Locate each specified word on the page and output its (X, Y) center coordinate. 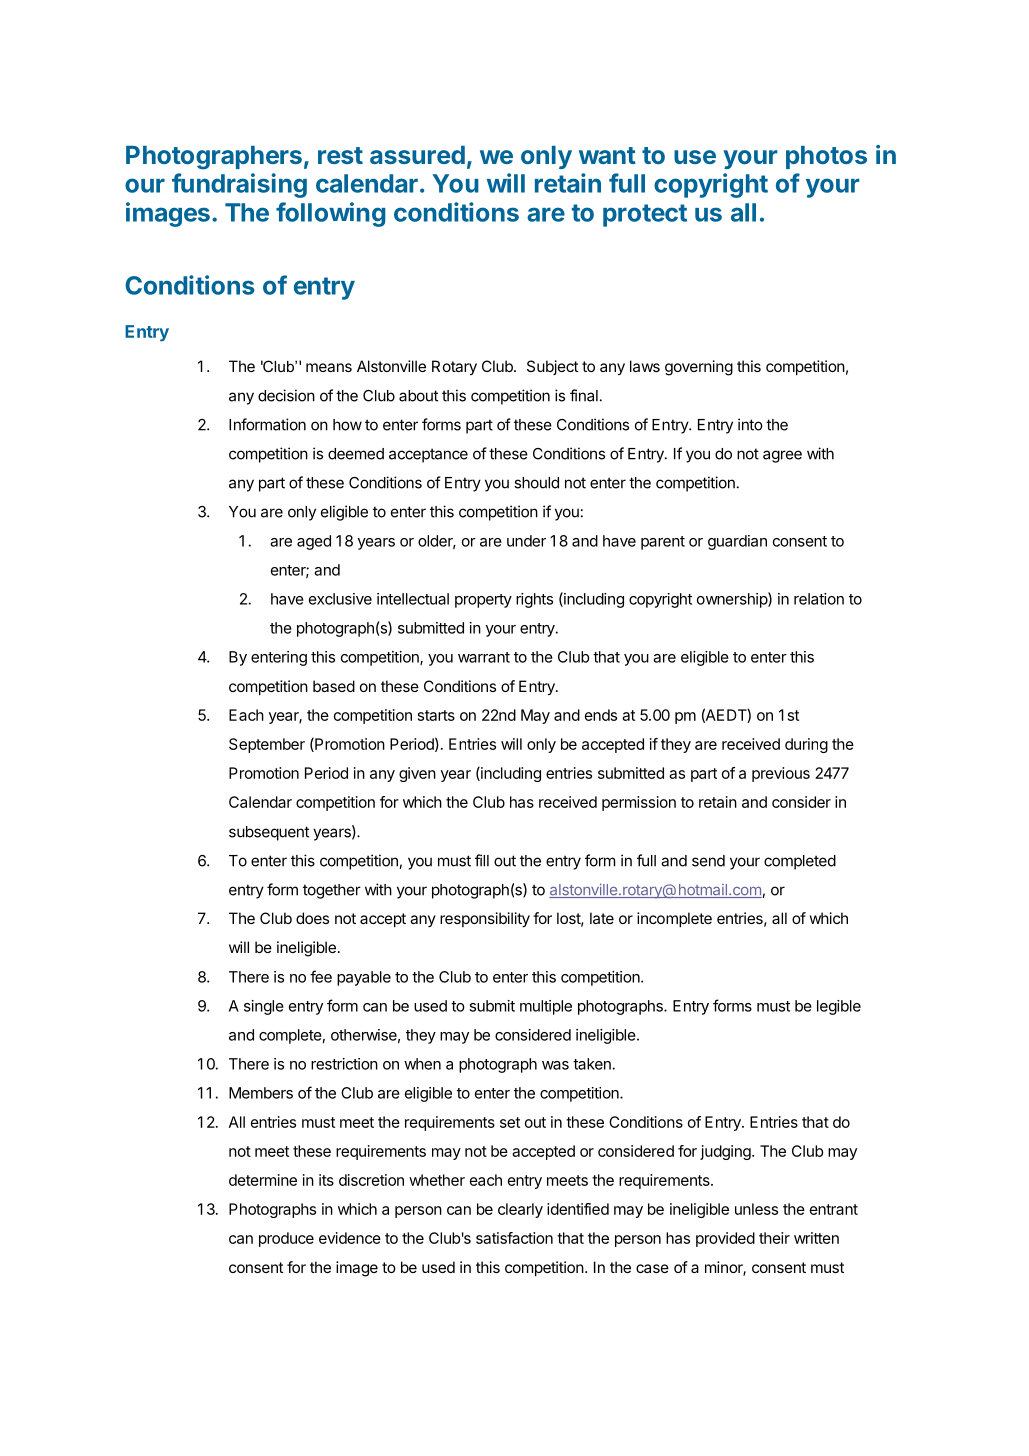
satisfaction (514, 1238)
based (334, 686)
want (607, 155)
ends (601, 715)
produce (286, 1239)
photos (826, 157)
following (330, 214)
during (806, 745)
